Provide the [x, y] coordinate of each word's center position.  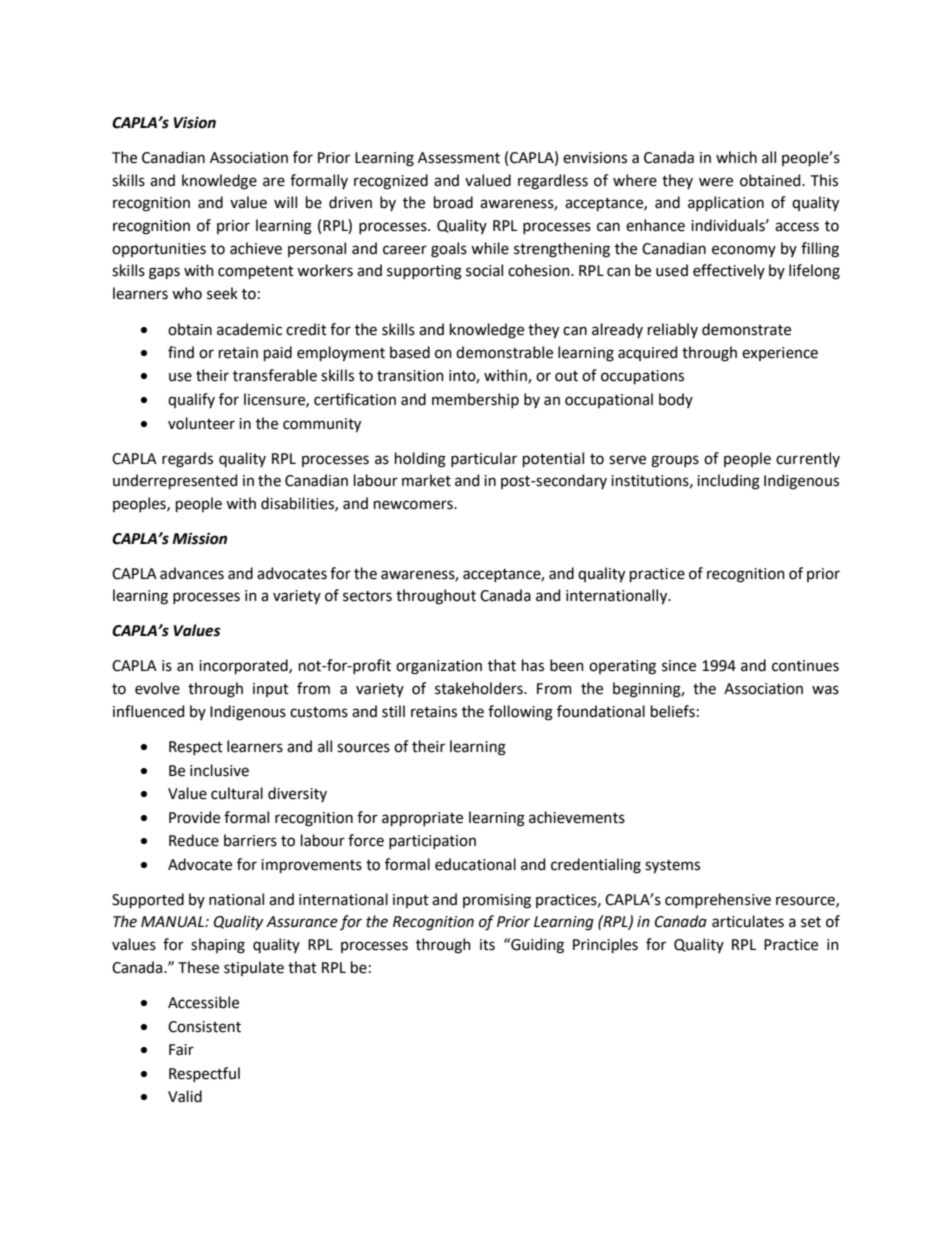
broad [453, 202]
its [487, 945]
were [716, 182]
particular [484, 459]
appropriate [422, 819]
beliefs [673, 711]
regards [187, 460]
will [285, 202]
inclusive [219, 770]
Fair [181, 1050]
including [728, 482]
